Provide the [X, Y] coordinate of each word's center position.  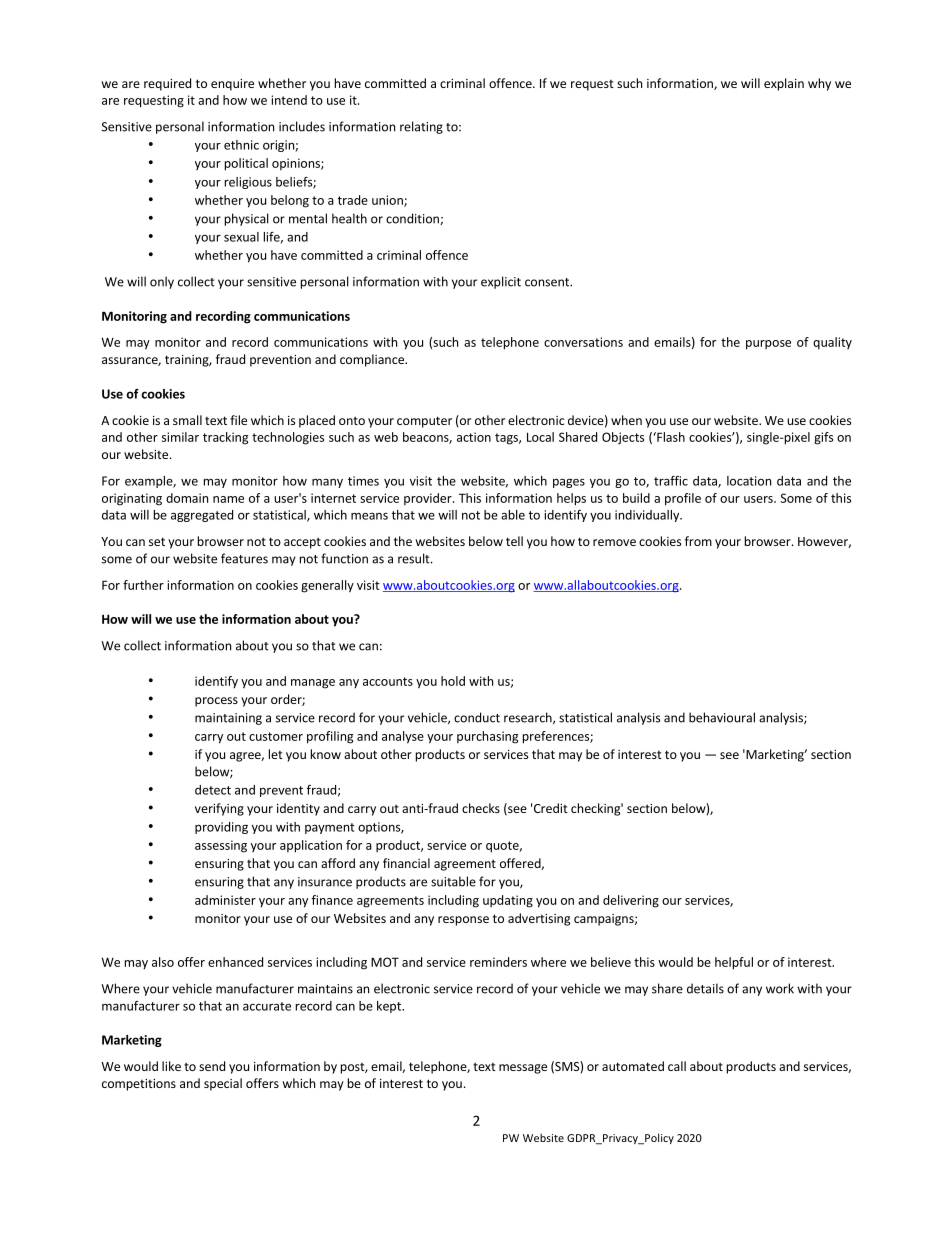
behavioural [722, 717]
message [523, 1069]
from [698, 541]
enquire [232, 85]
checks [481, 808]
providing [221, 828]
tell [514, 541]
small [187, 420]
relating [421, 127]
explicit [501, 282]
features [244, 558]
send [212, 1066]
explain [784, 84]
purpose [768, 345]
